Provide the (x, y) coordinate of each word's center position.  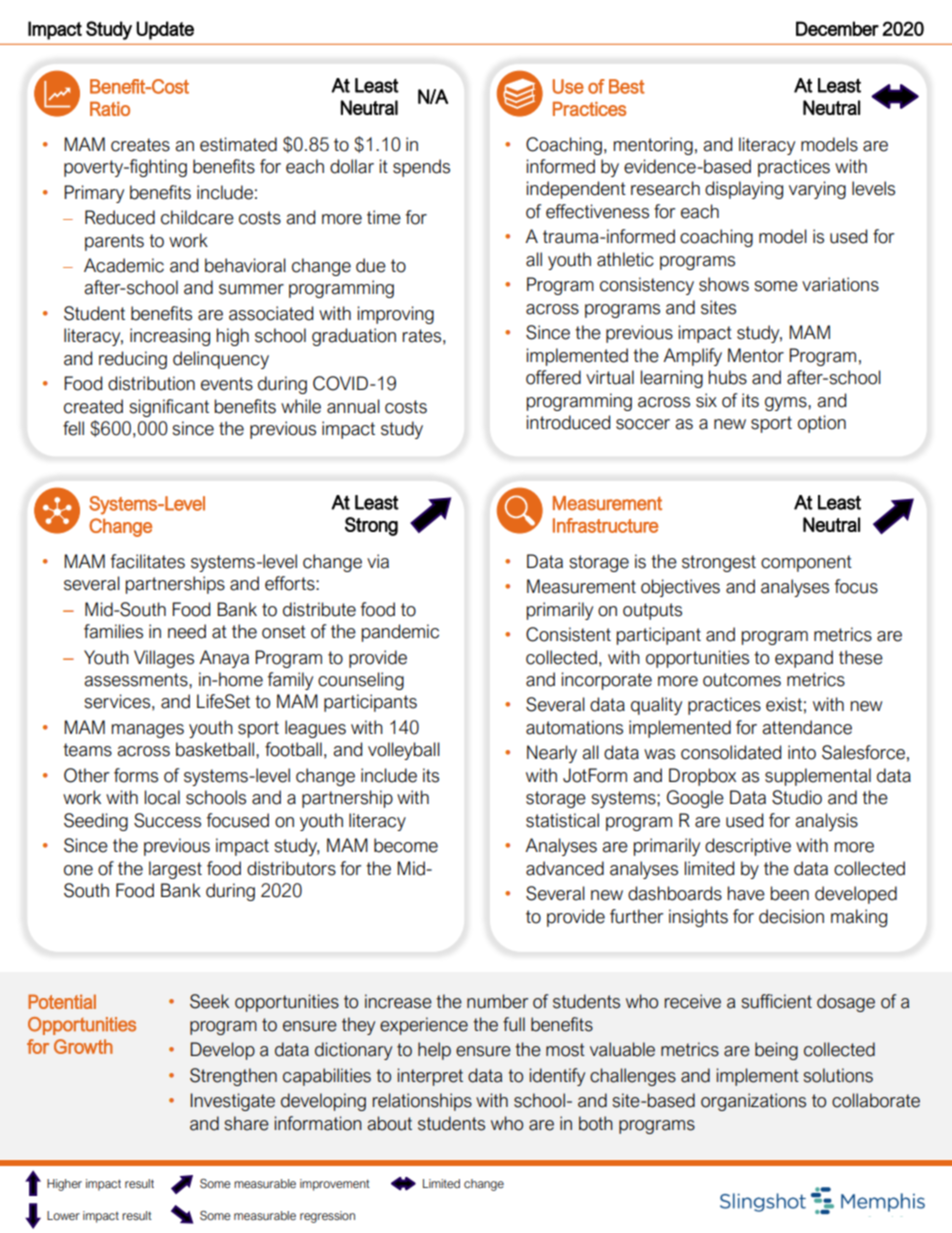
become (406, 845)
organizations (753, 1102)
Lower (63, 1215)
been (790, 893)
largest (175, 870)
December (837, 28)
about (389, 1123)
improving (396, 315)
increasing (170, 337)
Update (165, 30)
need (187, 631)
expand (804, 659)
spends (421, 168)
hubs (728, 377)
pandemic (400, 633)
